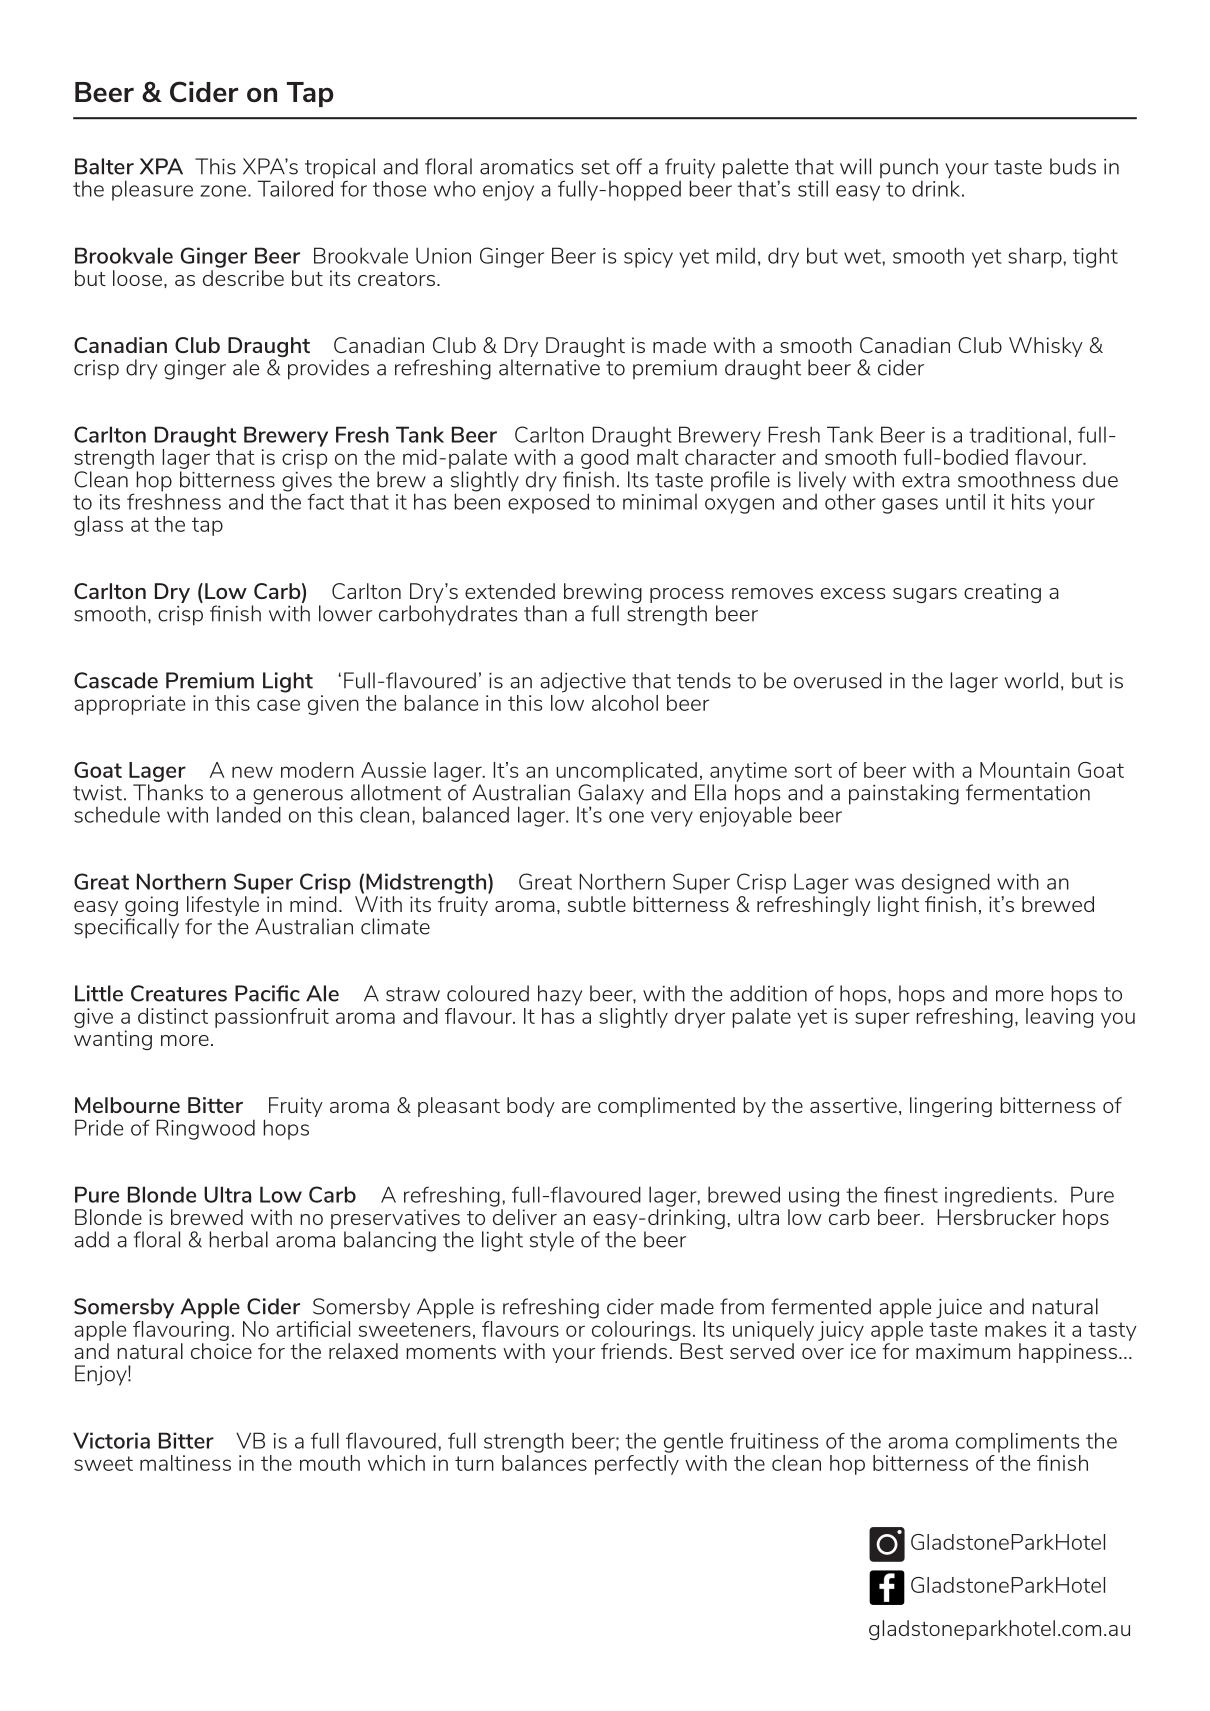 The width and height of the image is (1210, 1711). What do you see at coordinates (595, 167) in the image?
I see `set` at bounding box center [595, 167].
